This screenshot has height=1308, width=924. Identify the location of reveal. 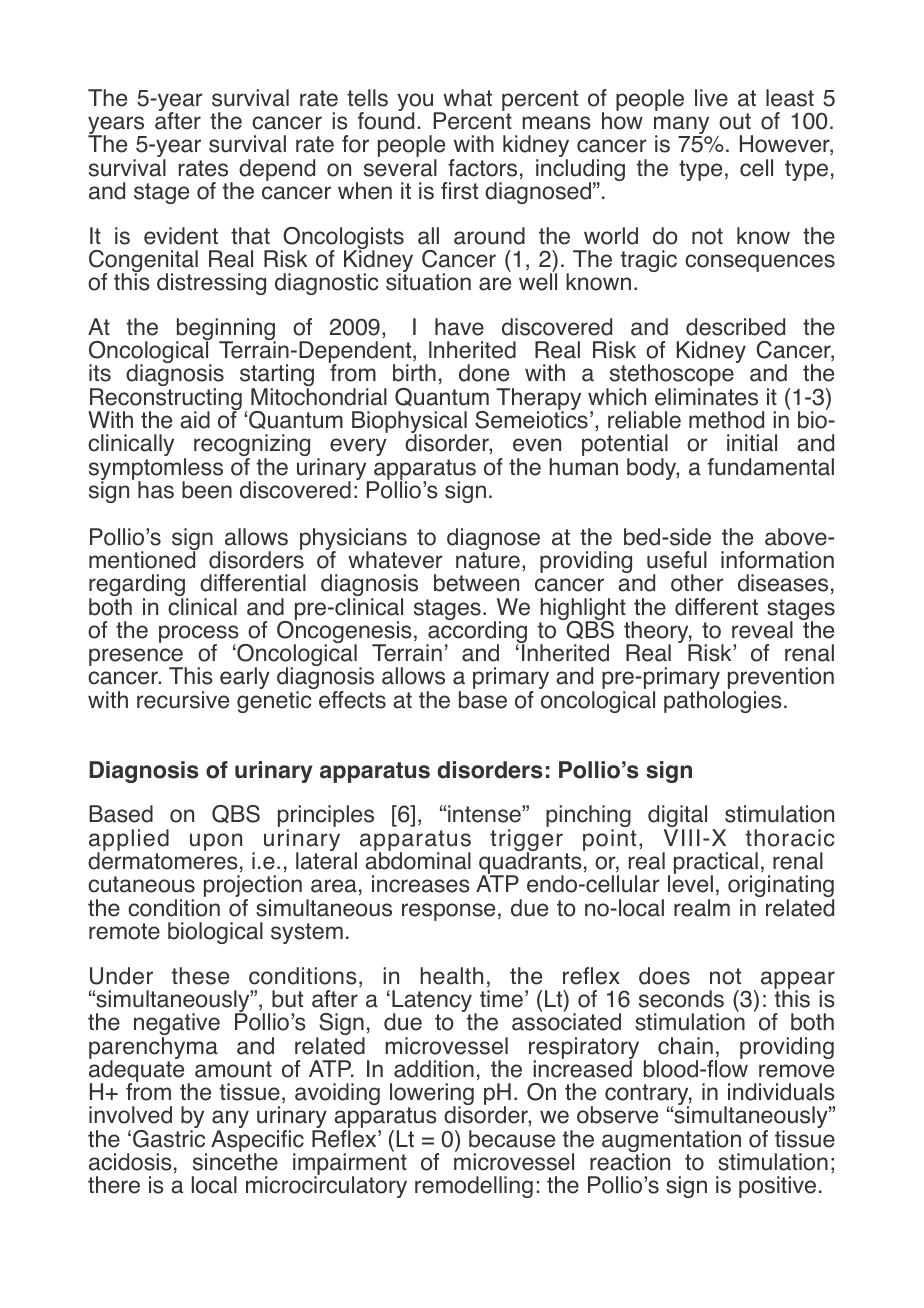
(762, 630).
